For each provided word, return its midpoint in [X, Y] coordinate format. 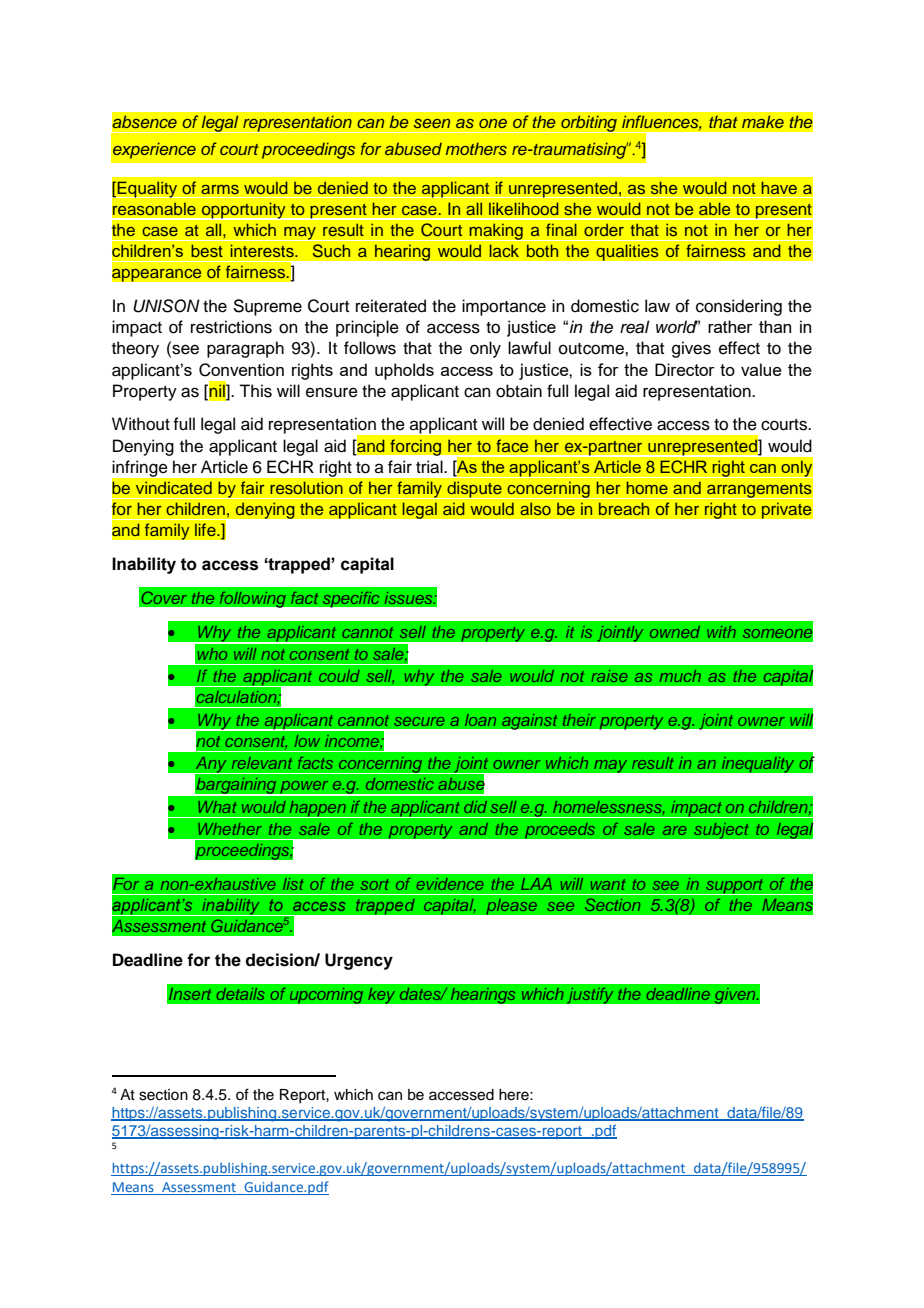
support [735, 887]
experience [154, 150]
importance [504, 307]
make [762, 122]
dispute [474, 490]
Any [211, 766]
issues [410, 598]
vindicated [173, 488]
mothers [476, 148]
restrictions [231, 327]
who [212, 654]
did [475, 807]
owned [675, 632]
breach [624, 509]
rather [730, 326]
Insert [190, 994]
